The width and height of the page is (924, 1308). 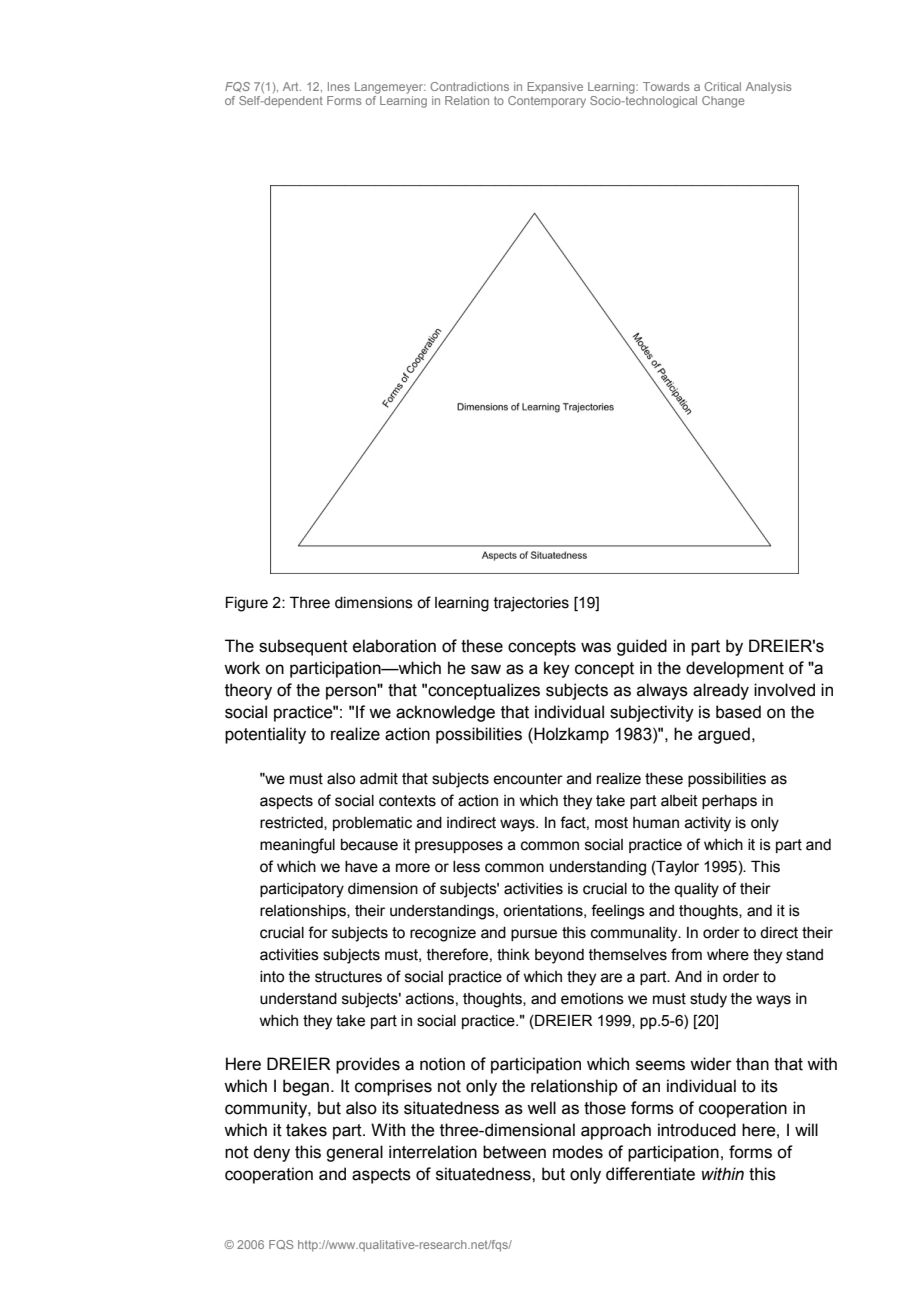 I want to click on Contemporary, so click(x=547, y=100).
